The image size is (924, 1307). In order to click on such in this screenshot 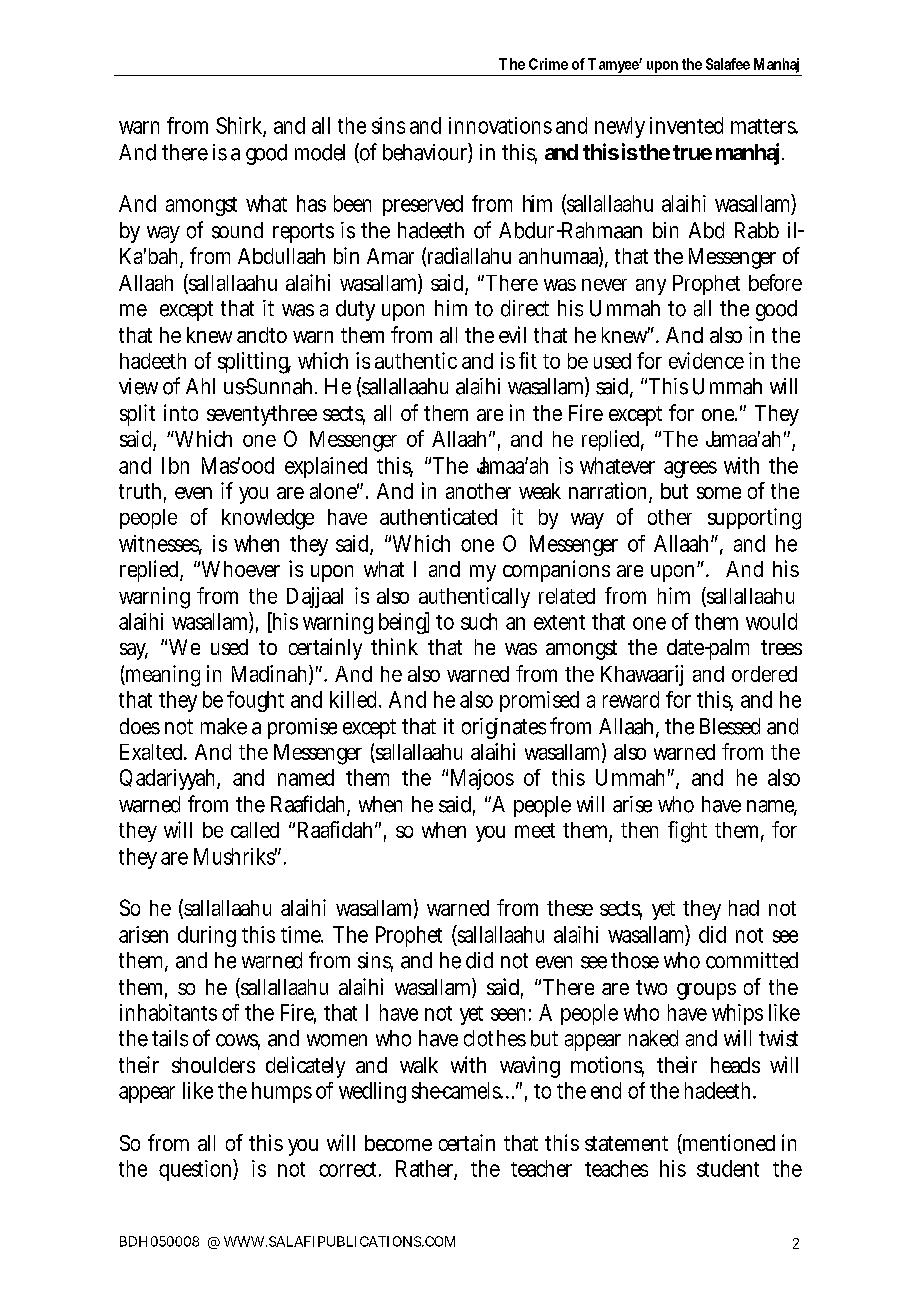, I will do `click(479, 621)`.
